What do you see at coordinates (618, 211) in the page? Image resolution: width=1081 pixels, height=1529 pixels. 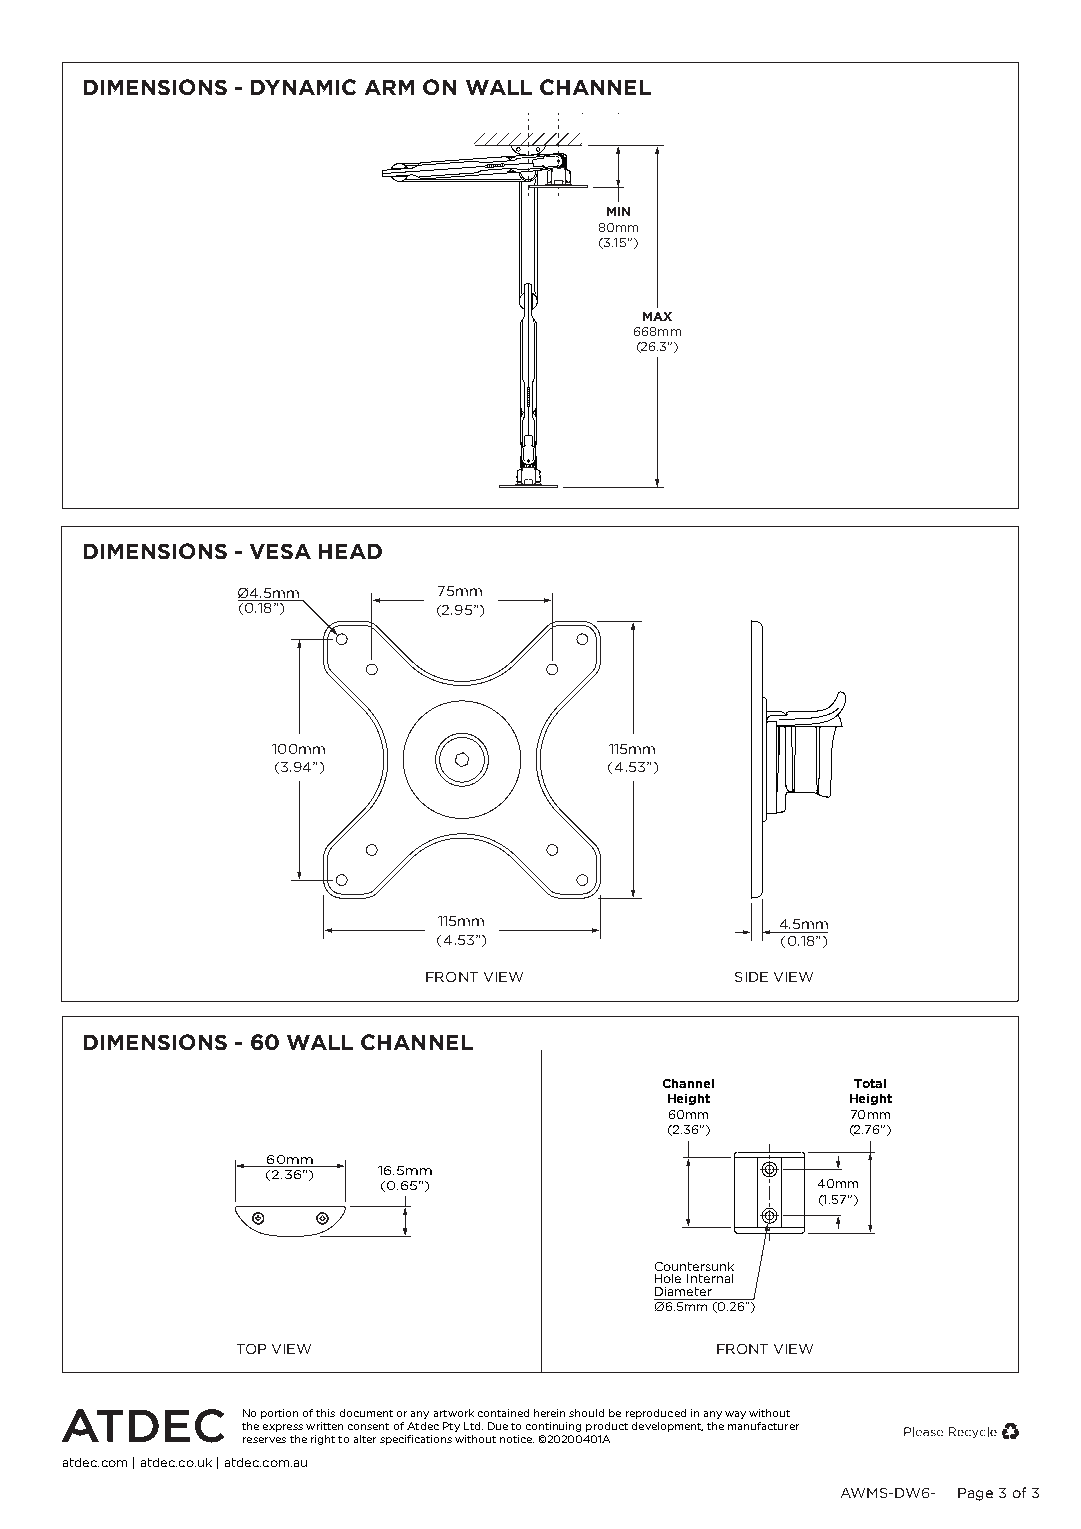 I see `MIN` at bounding box center [618, 211].
